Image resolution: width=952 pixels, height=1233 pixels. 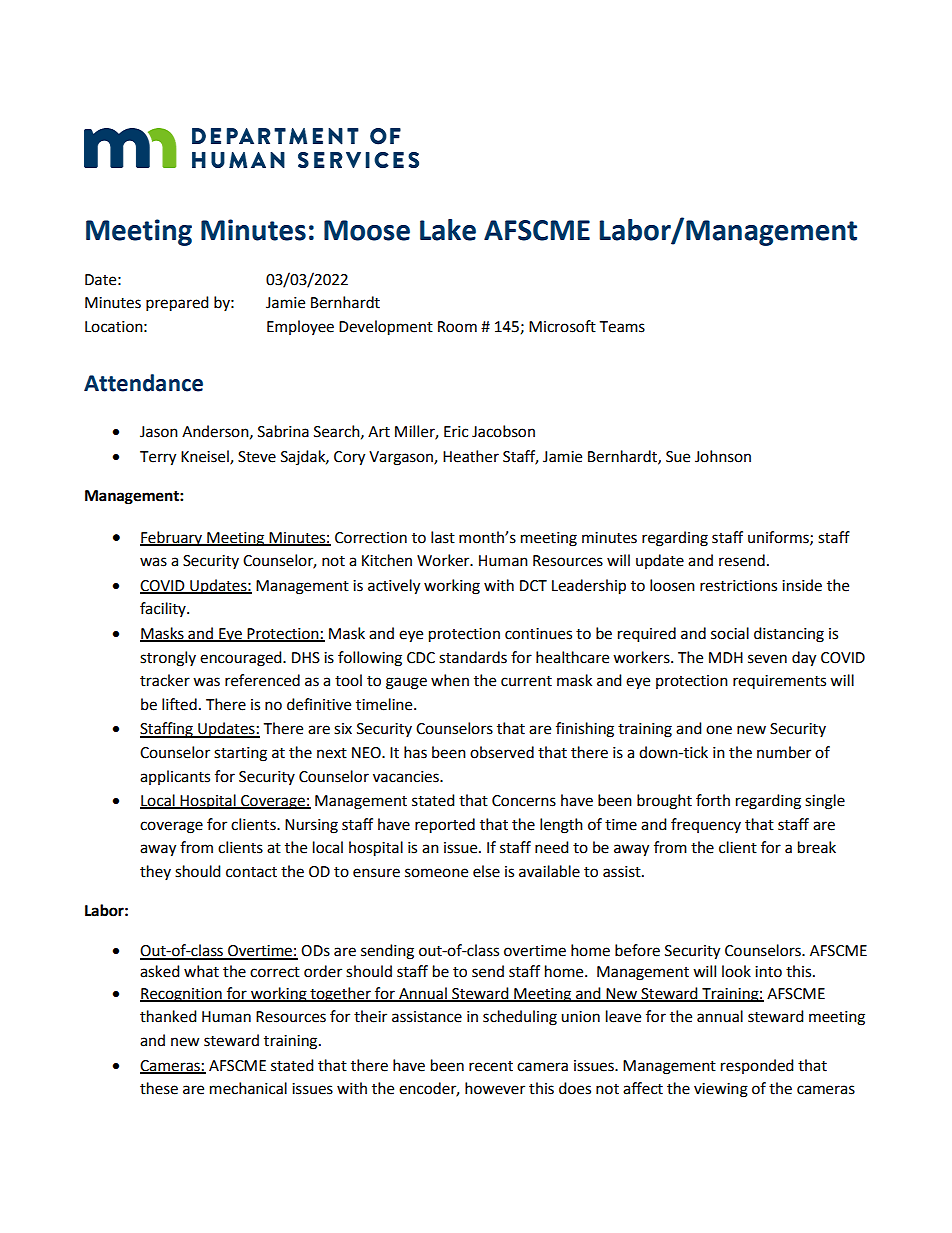 What do you see at coordinates (448, 230) in the screenshot?
I see `Lake` at bounding box center [448, 230].
